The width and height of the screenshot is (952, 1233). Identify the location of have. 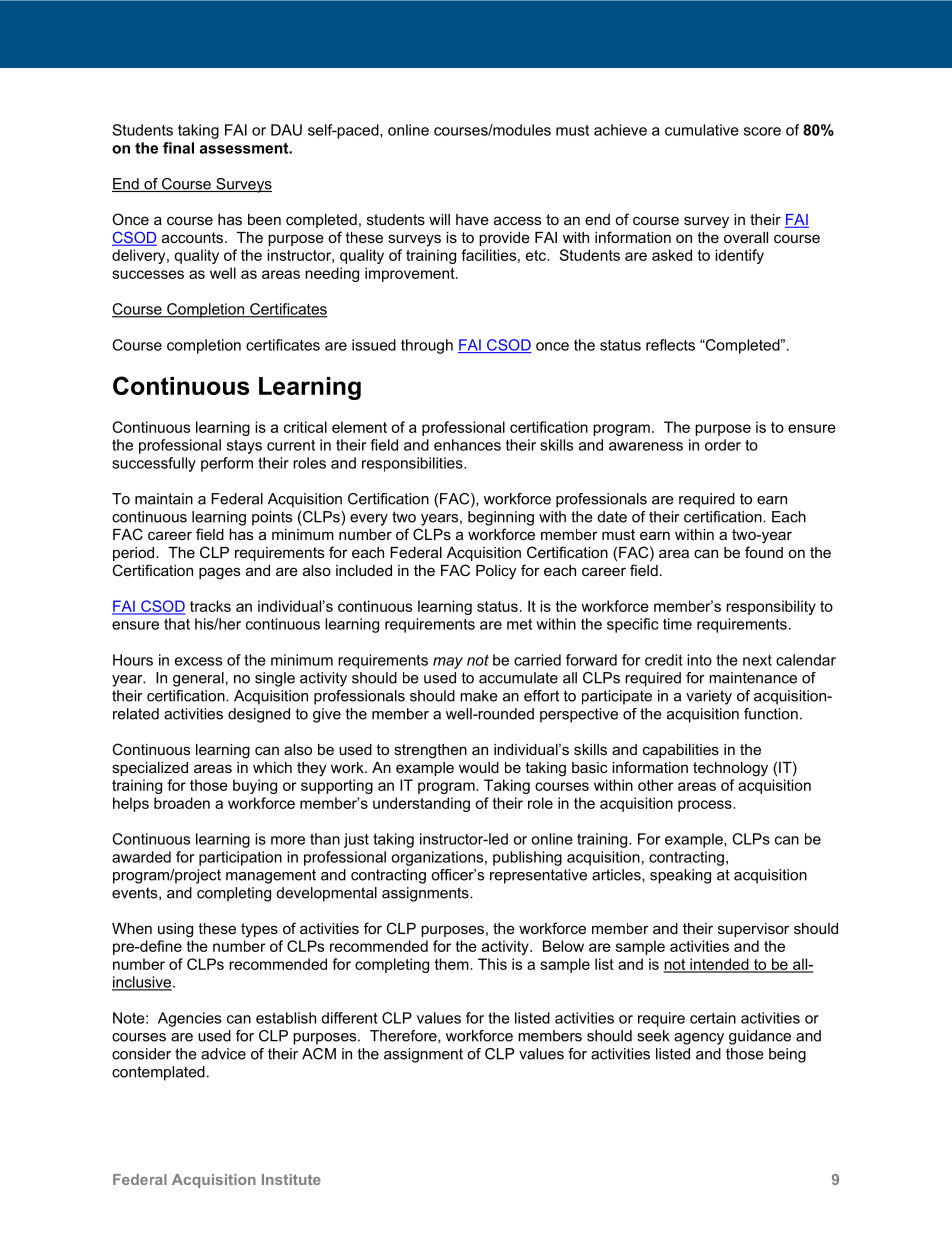
(472, 219).
